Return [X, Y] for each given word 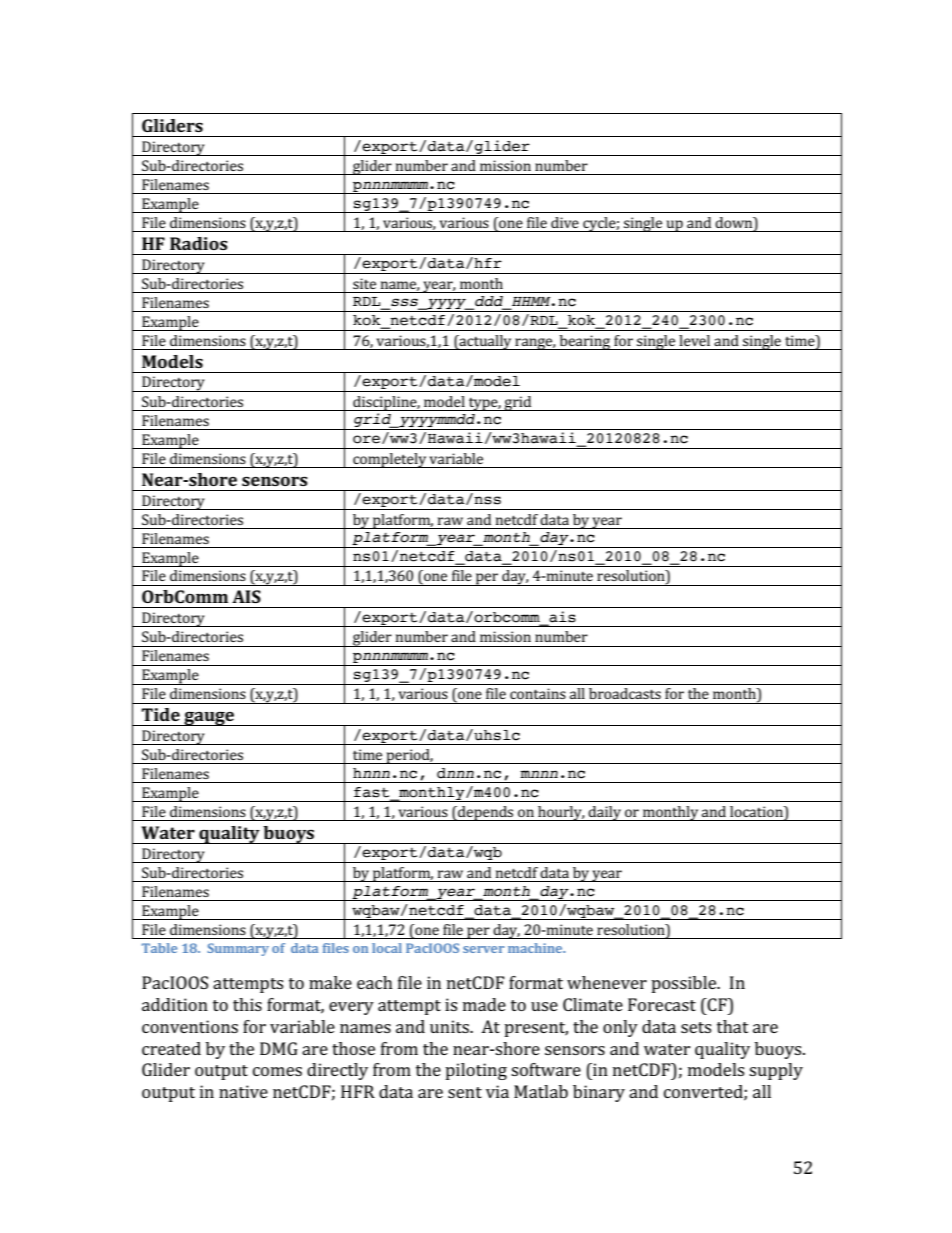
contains [538, 693]
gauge [209, 719]
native [243, 1091]
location [757, 813]
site [364, 283]
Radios [199, 243]
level [694, 340]
